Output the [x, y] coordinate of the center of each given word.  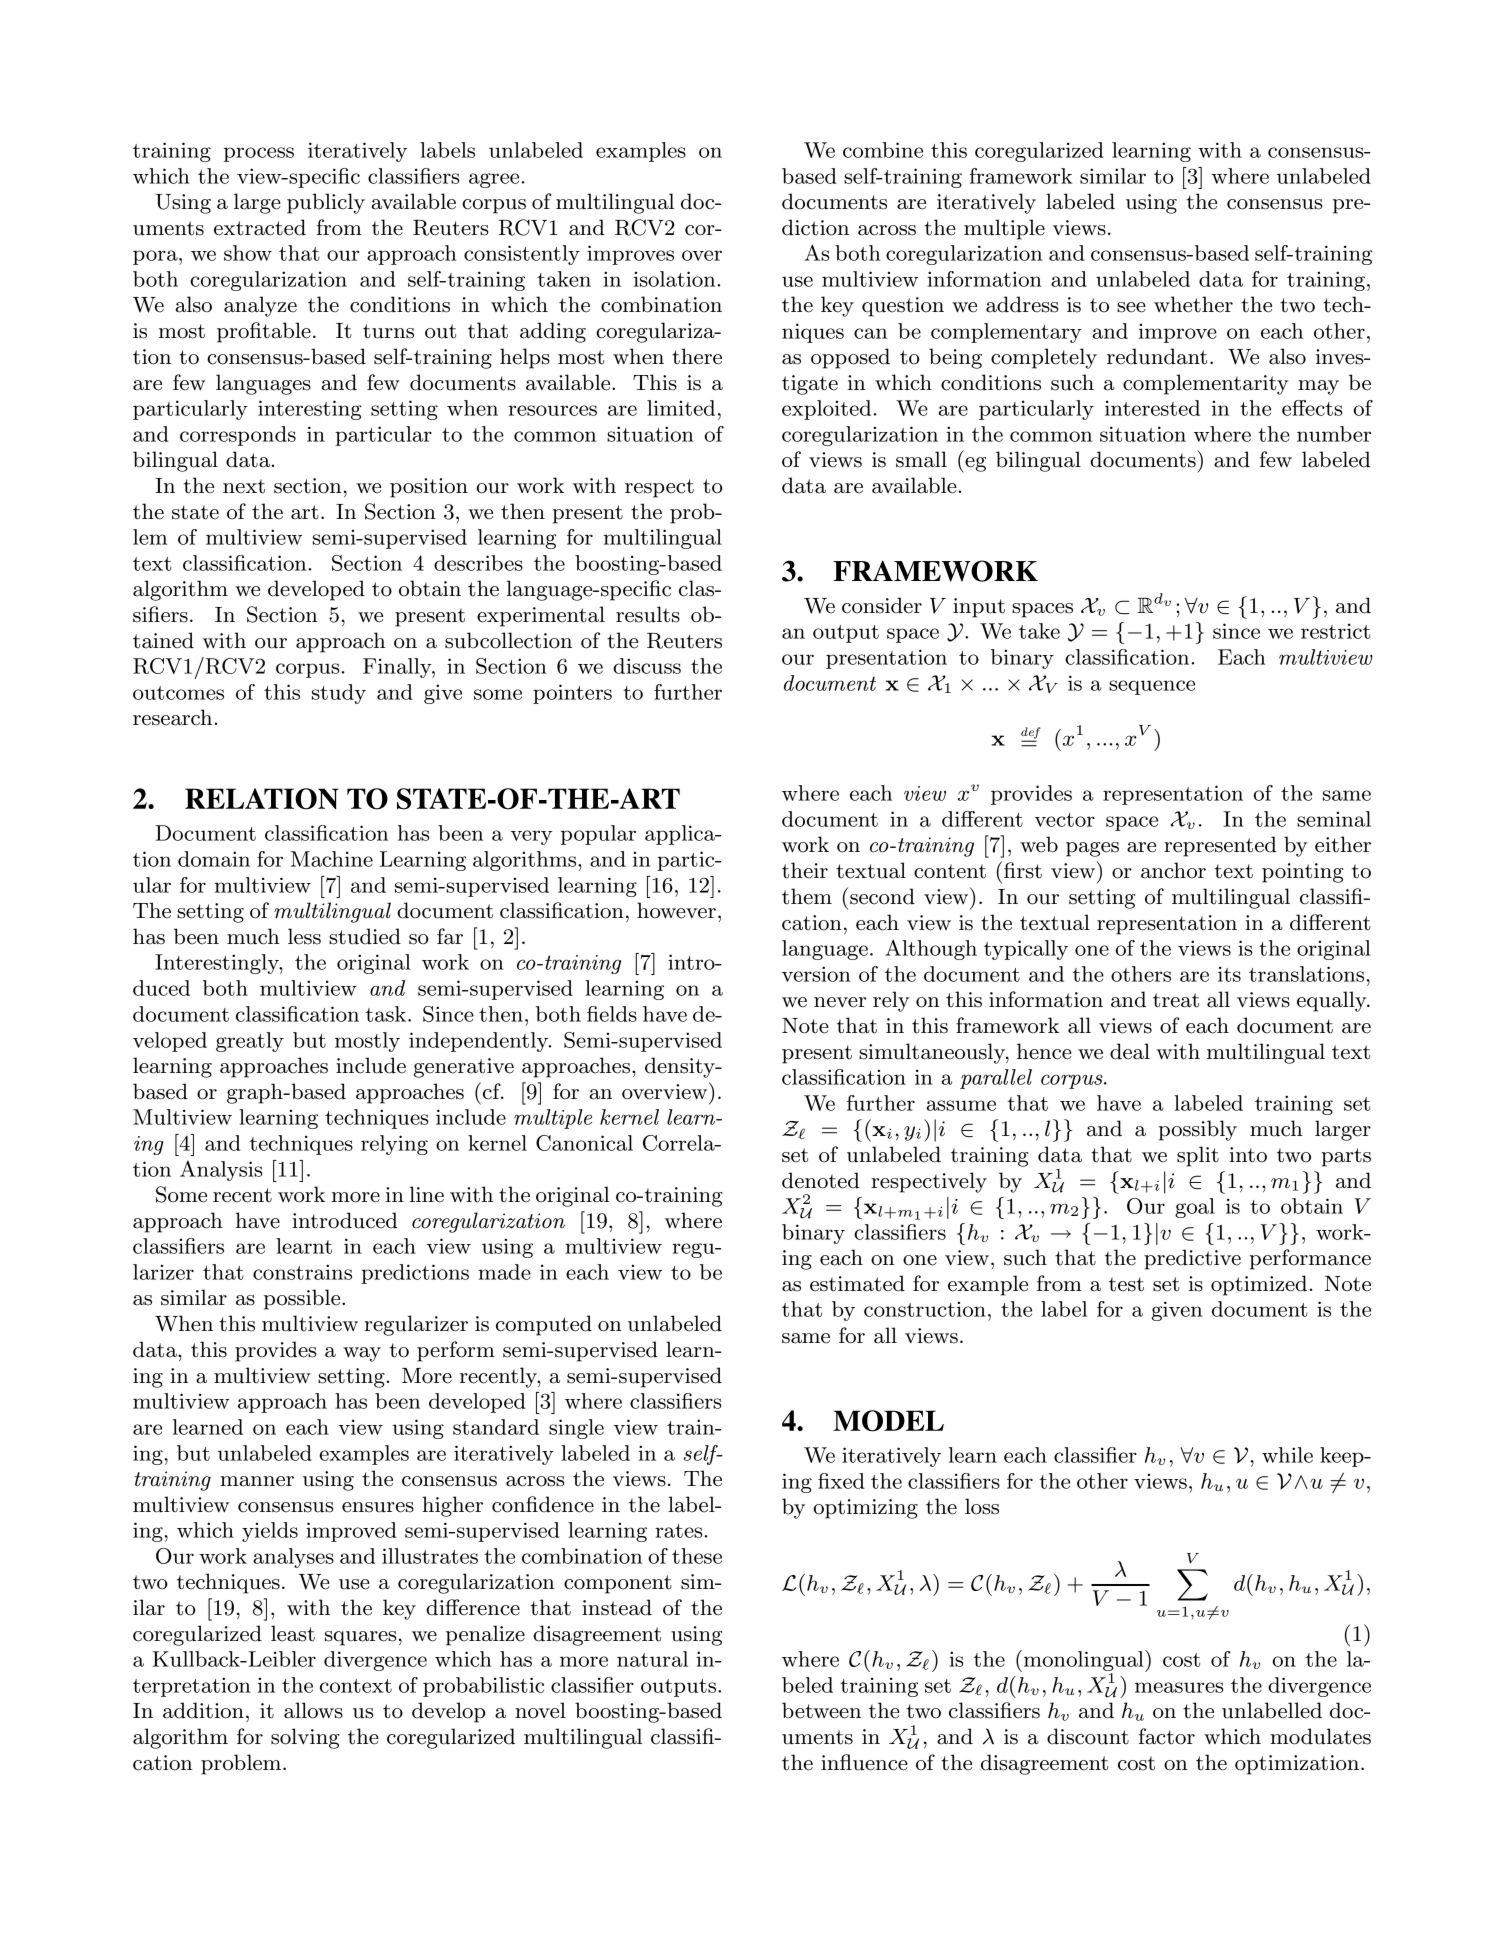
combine [883, 150]
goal [1195, 1208]
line [427, 1194]
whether [1193, 304]
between [821, 1710]
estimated [857, 1283]
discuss [647, 666]
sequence [1152, 687]
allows [313, 1710]
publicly [326, 203]
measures [1179, 1687]
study [339, 694]
